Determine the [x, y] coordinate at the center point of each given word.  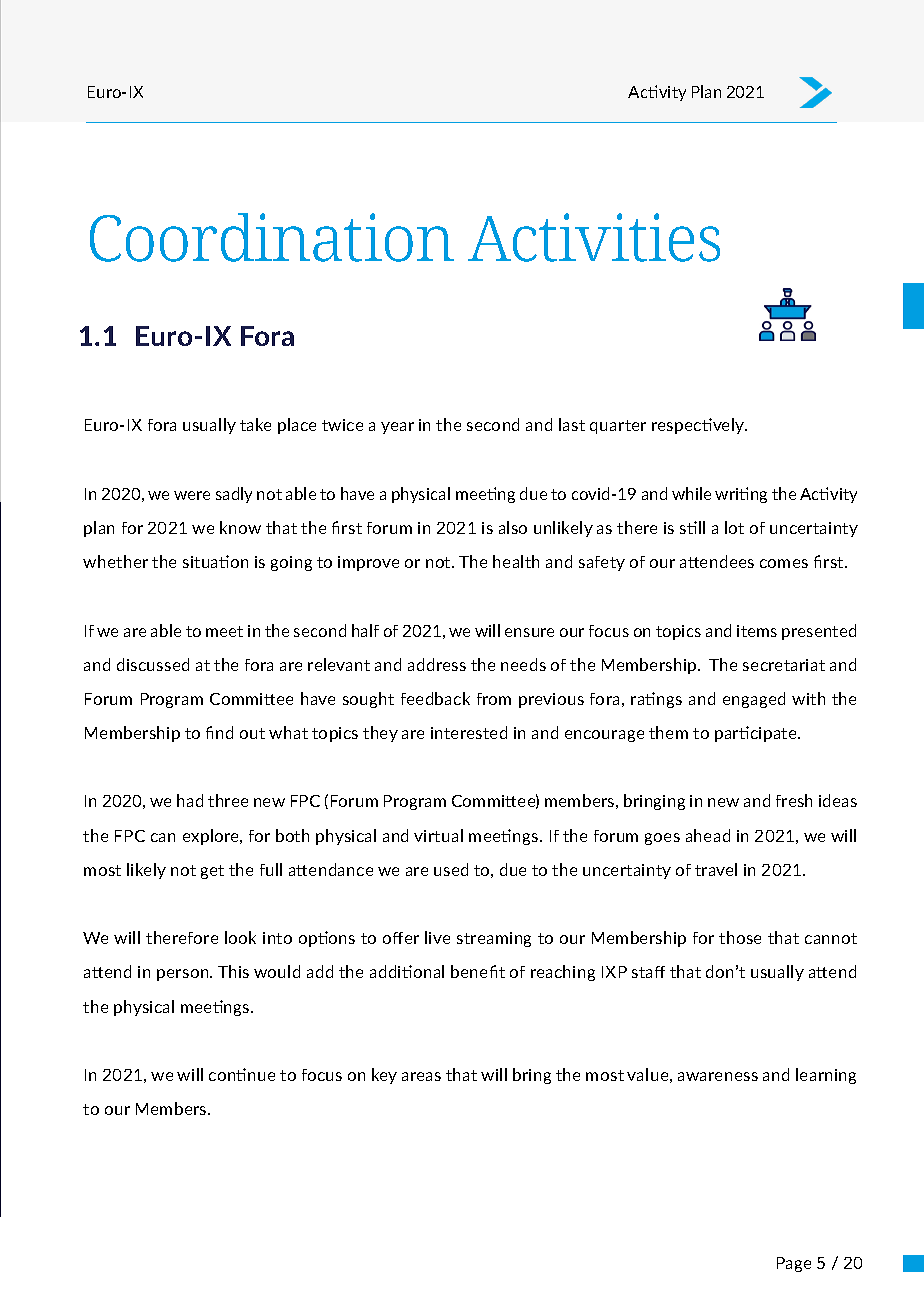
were [192, 495]
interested [469, 732]
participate [757, 734]
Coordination [272, 237]
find [219, 732]
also [513, 527]
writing [741, 495]
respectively [699, 426]
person [184, 975]
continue [242, 1074]
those [740, 937]
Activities [594, 237]
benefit [478, 971]
